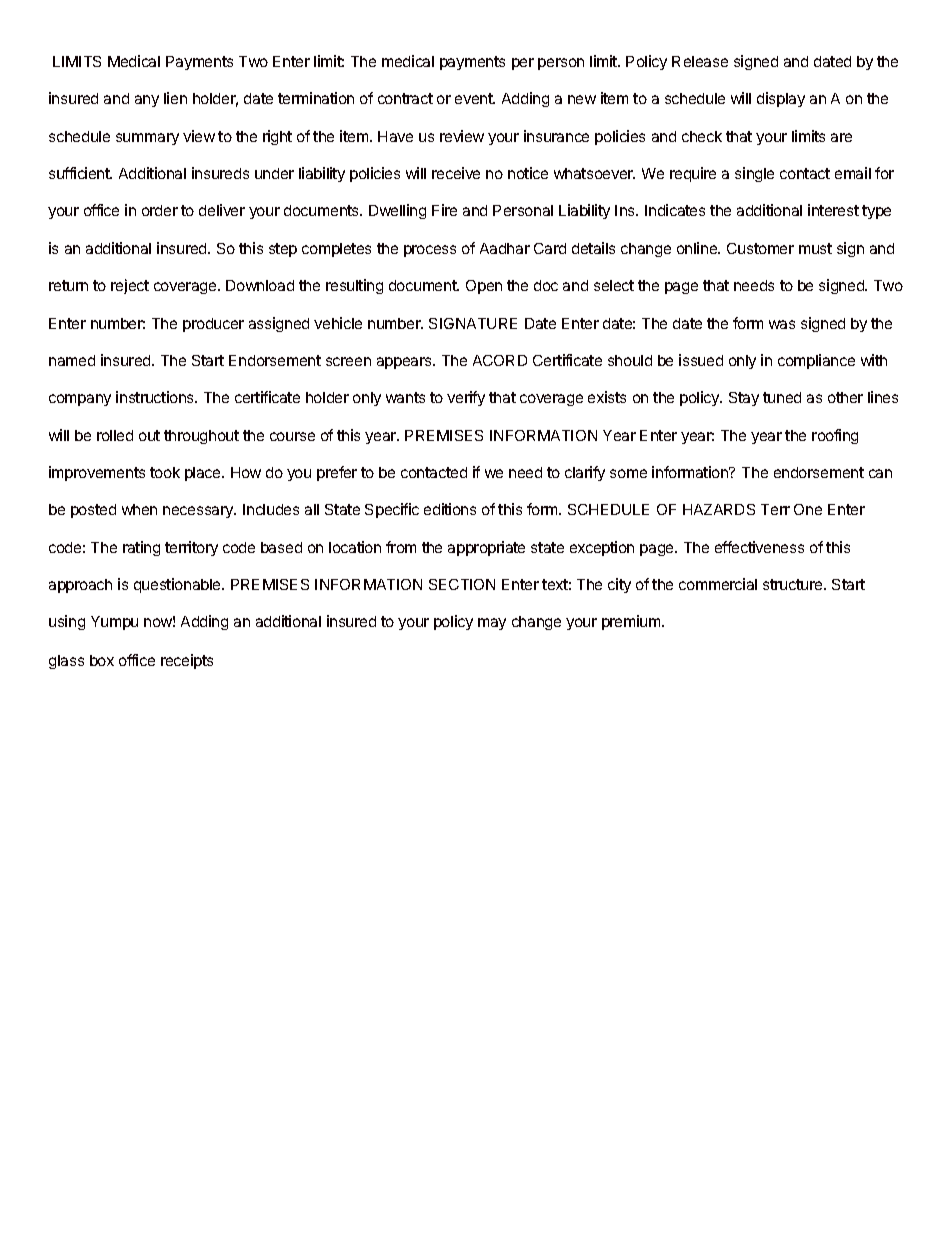 This page has width=952, height=1233. I want to click on receive, so click(456, 173).
